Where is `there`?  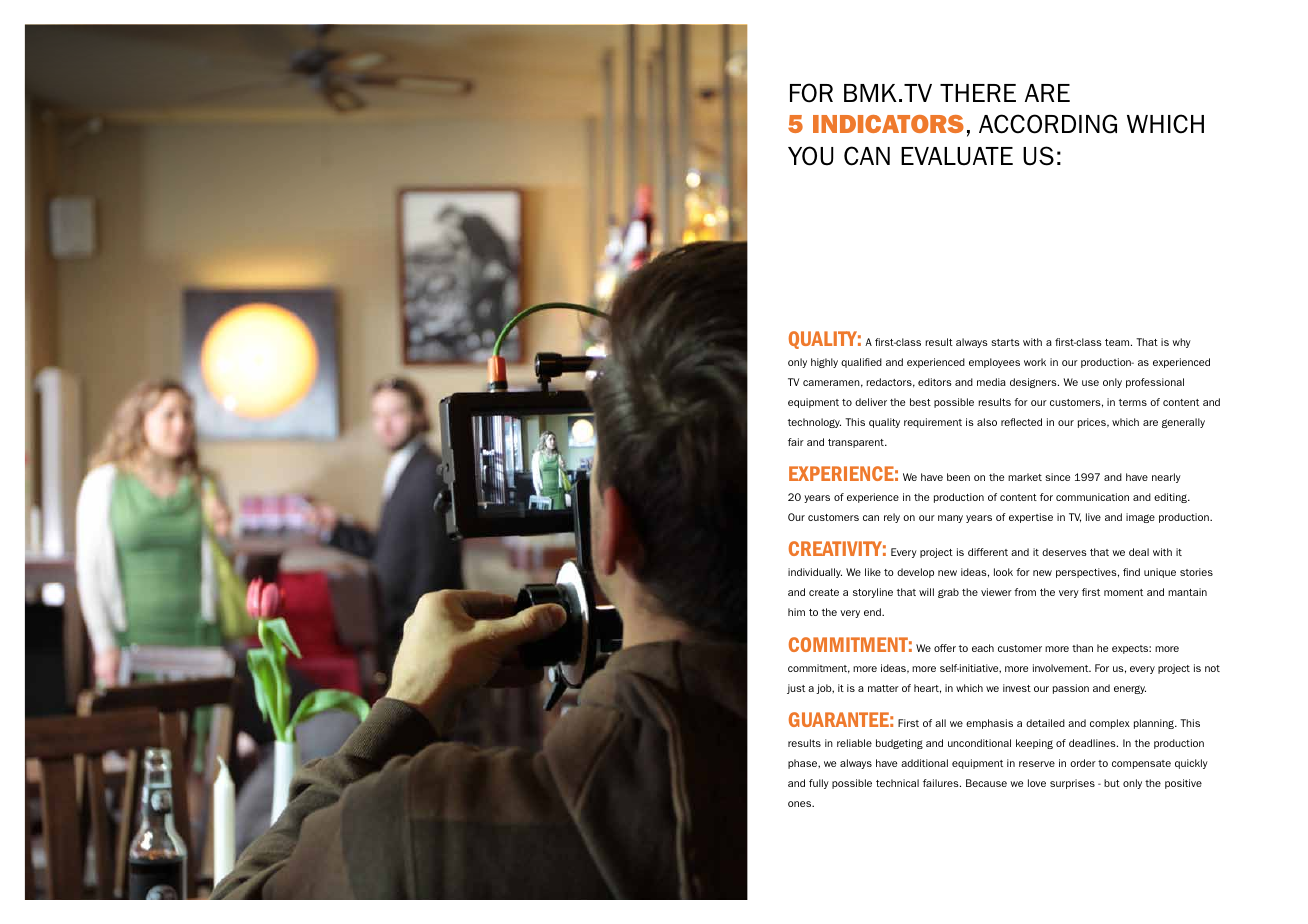
there is located at coordinates (978, 93).
